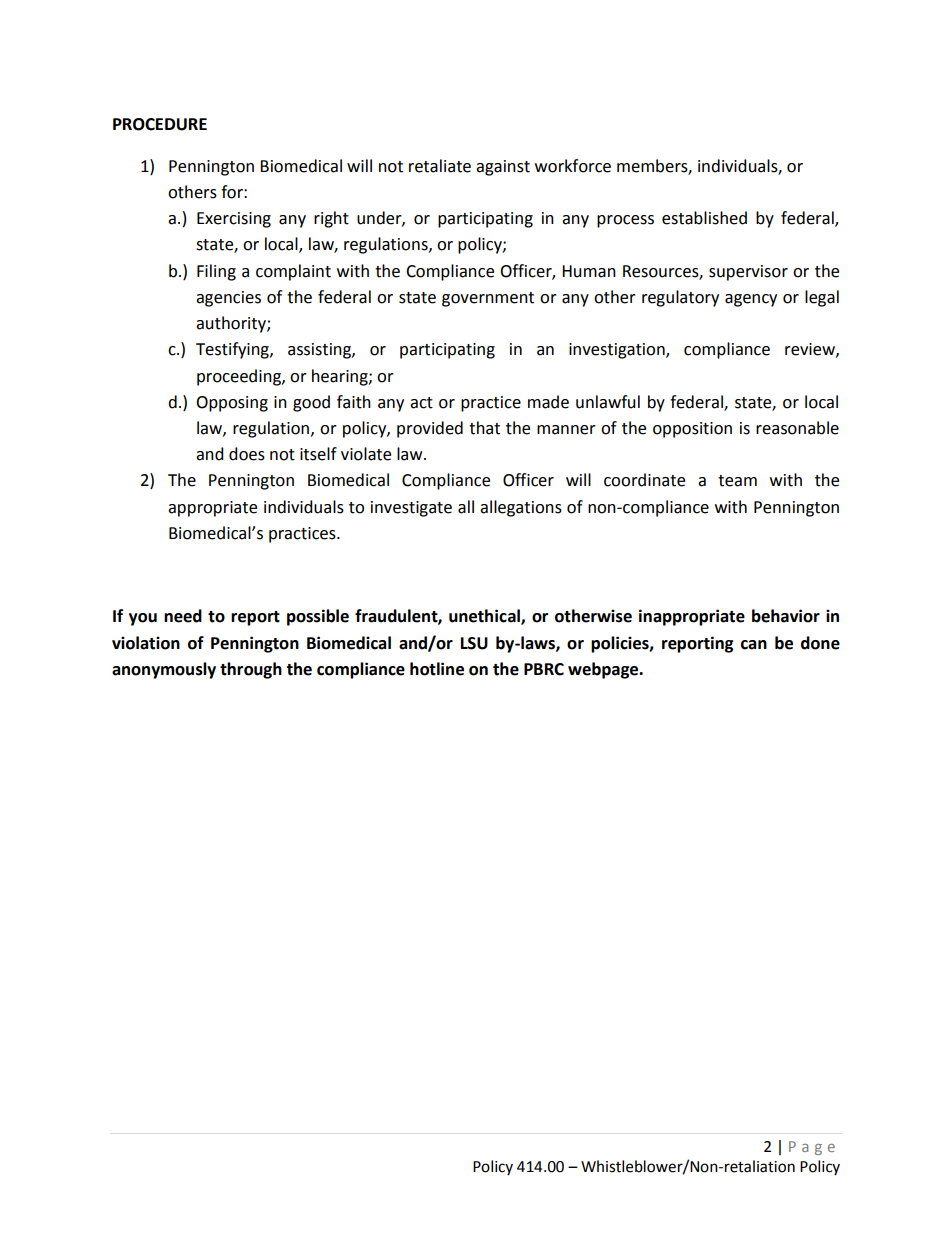  Describe the element at coordinates (247, 454) in the screenshot. I see `does` at that location.
